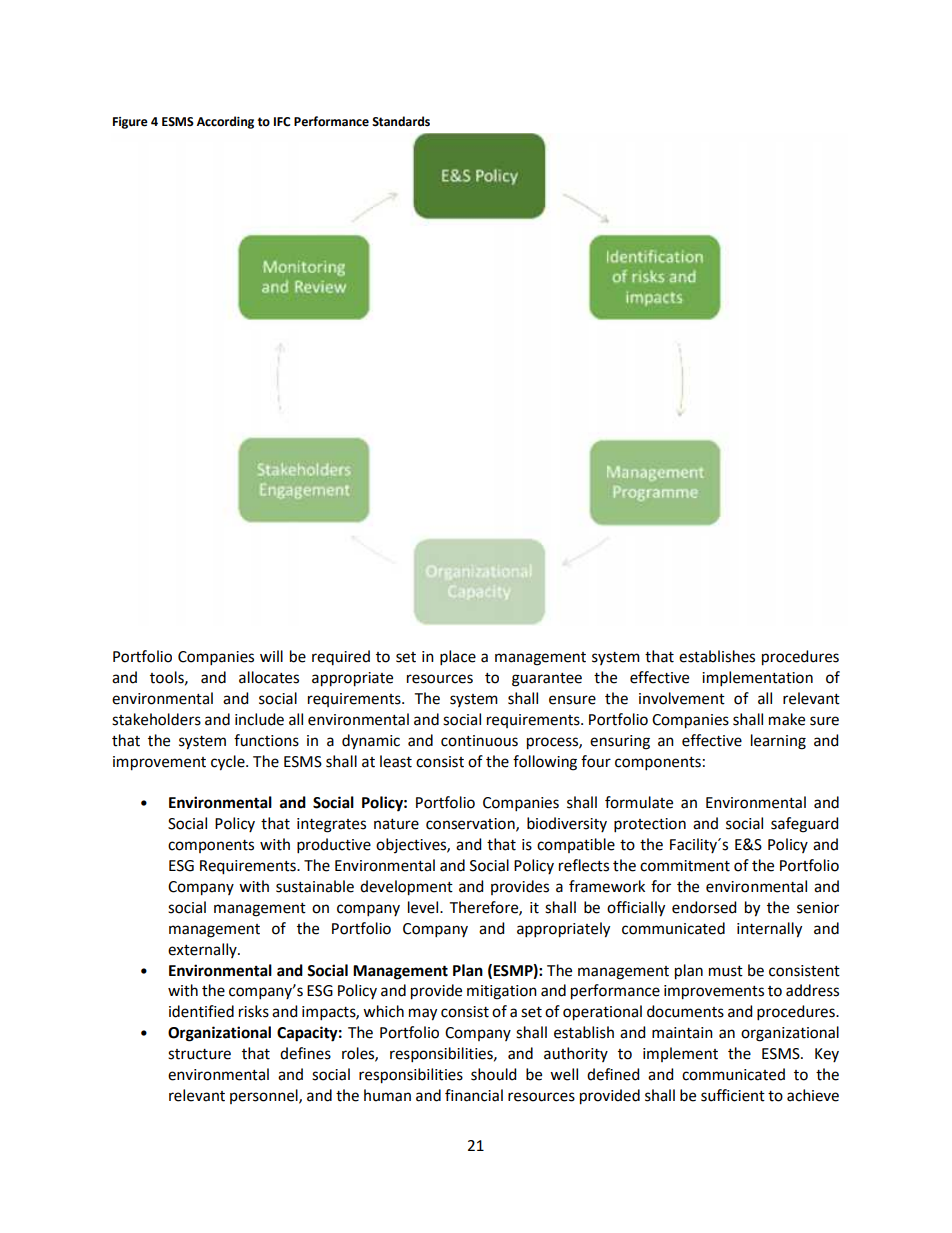 This screenshot has width=952, height=1233. Describe the element at coordinates (225, 122) in the screenshot. I see `According` at that location.
